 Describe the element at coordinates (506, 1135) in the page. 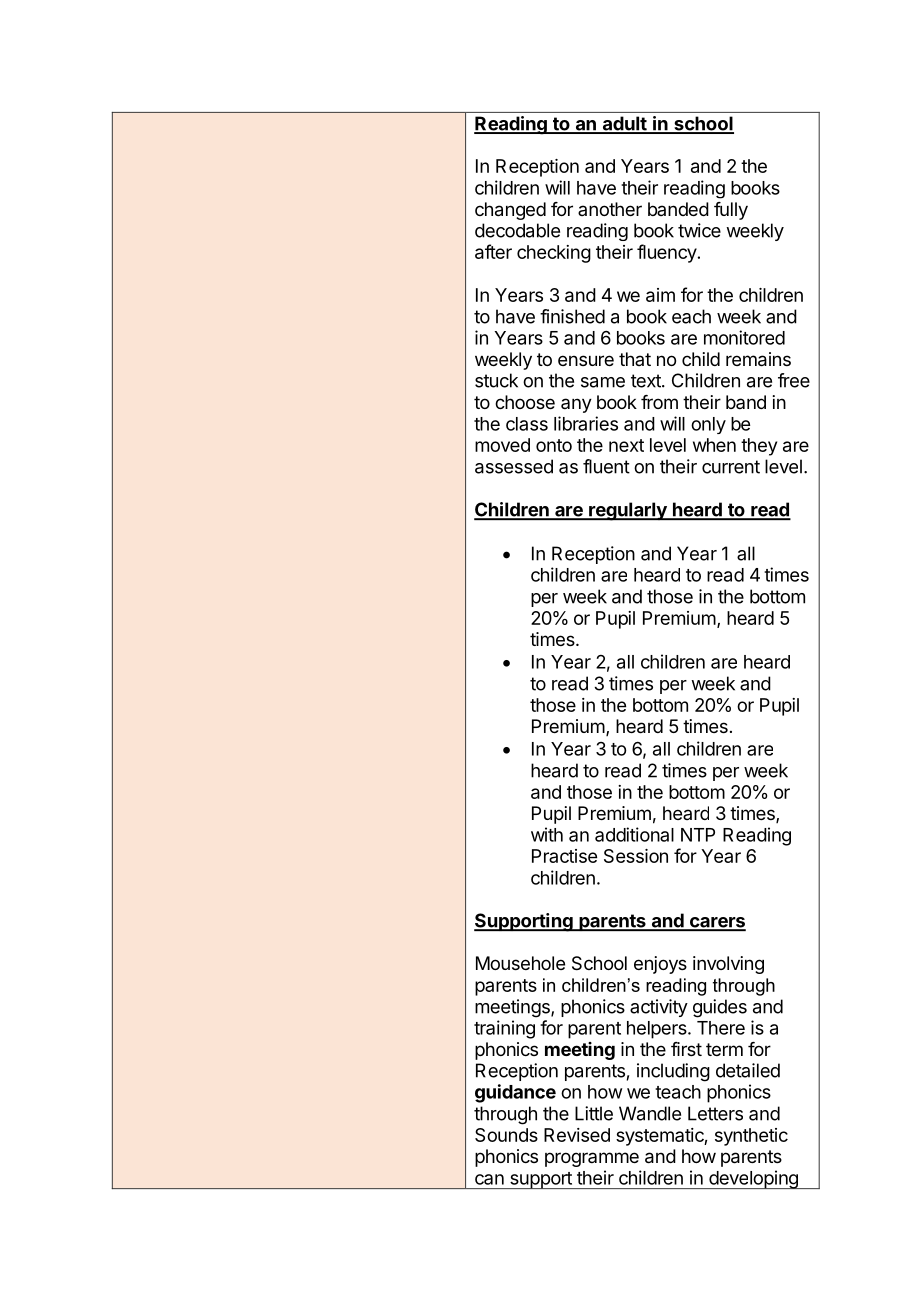

I see `Sounds` at that location.
